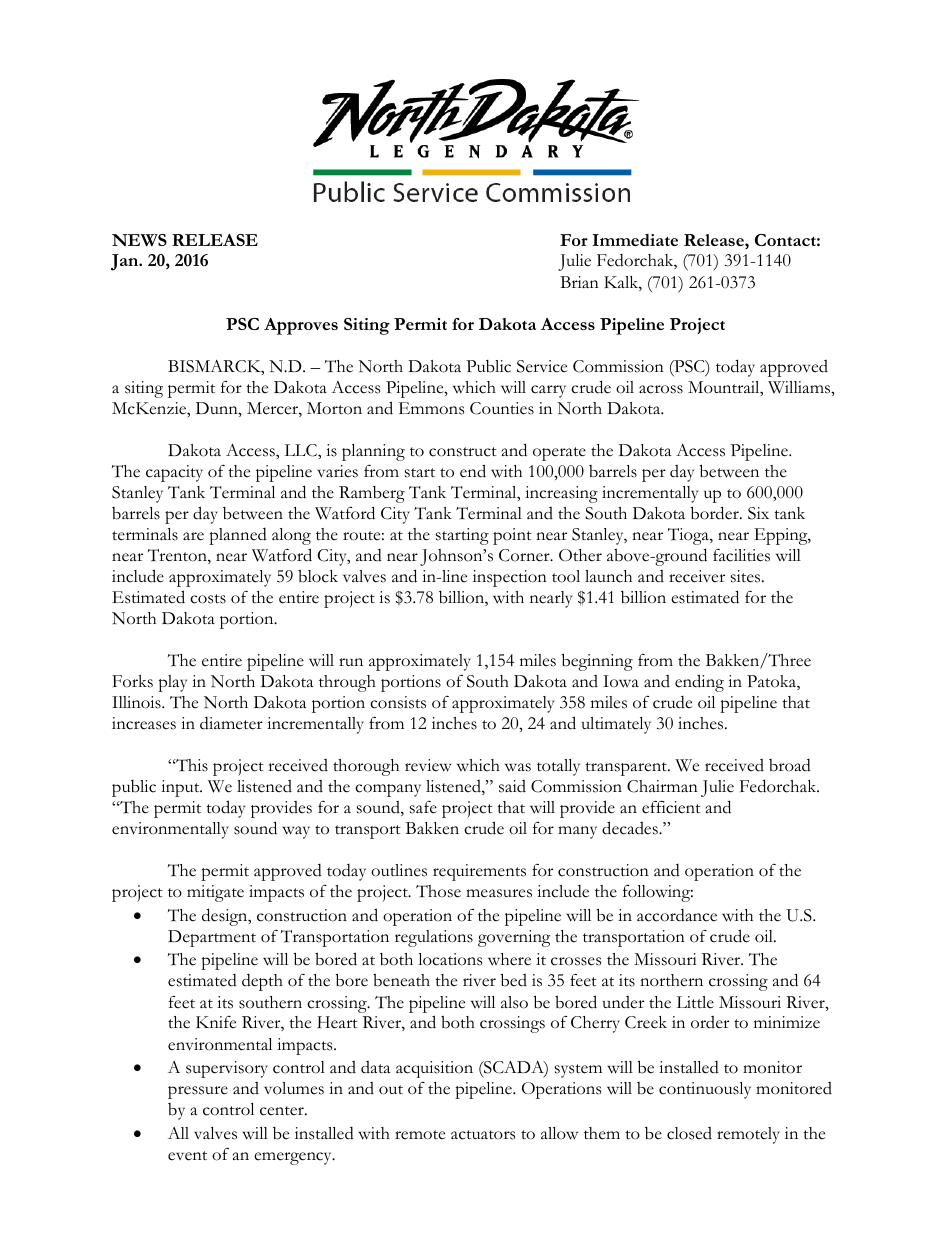 This screenshot has width=952, height=1233. What do you see at coordinates (181, 788) in the screenshot?
I see `input` at bounding box center [181, 788].
